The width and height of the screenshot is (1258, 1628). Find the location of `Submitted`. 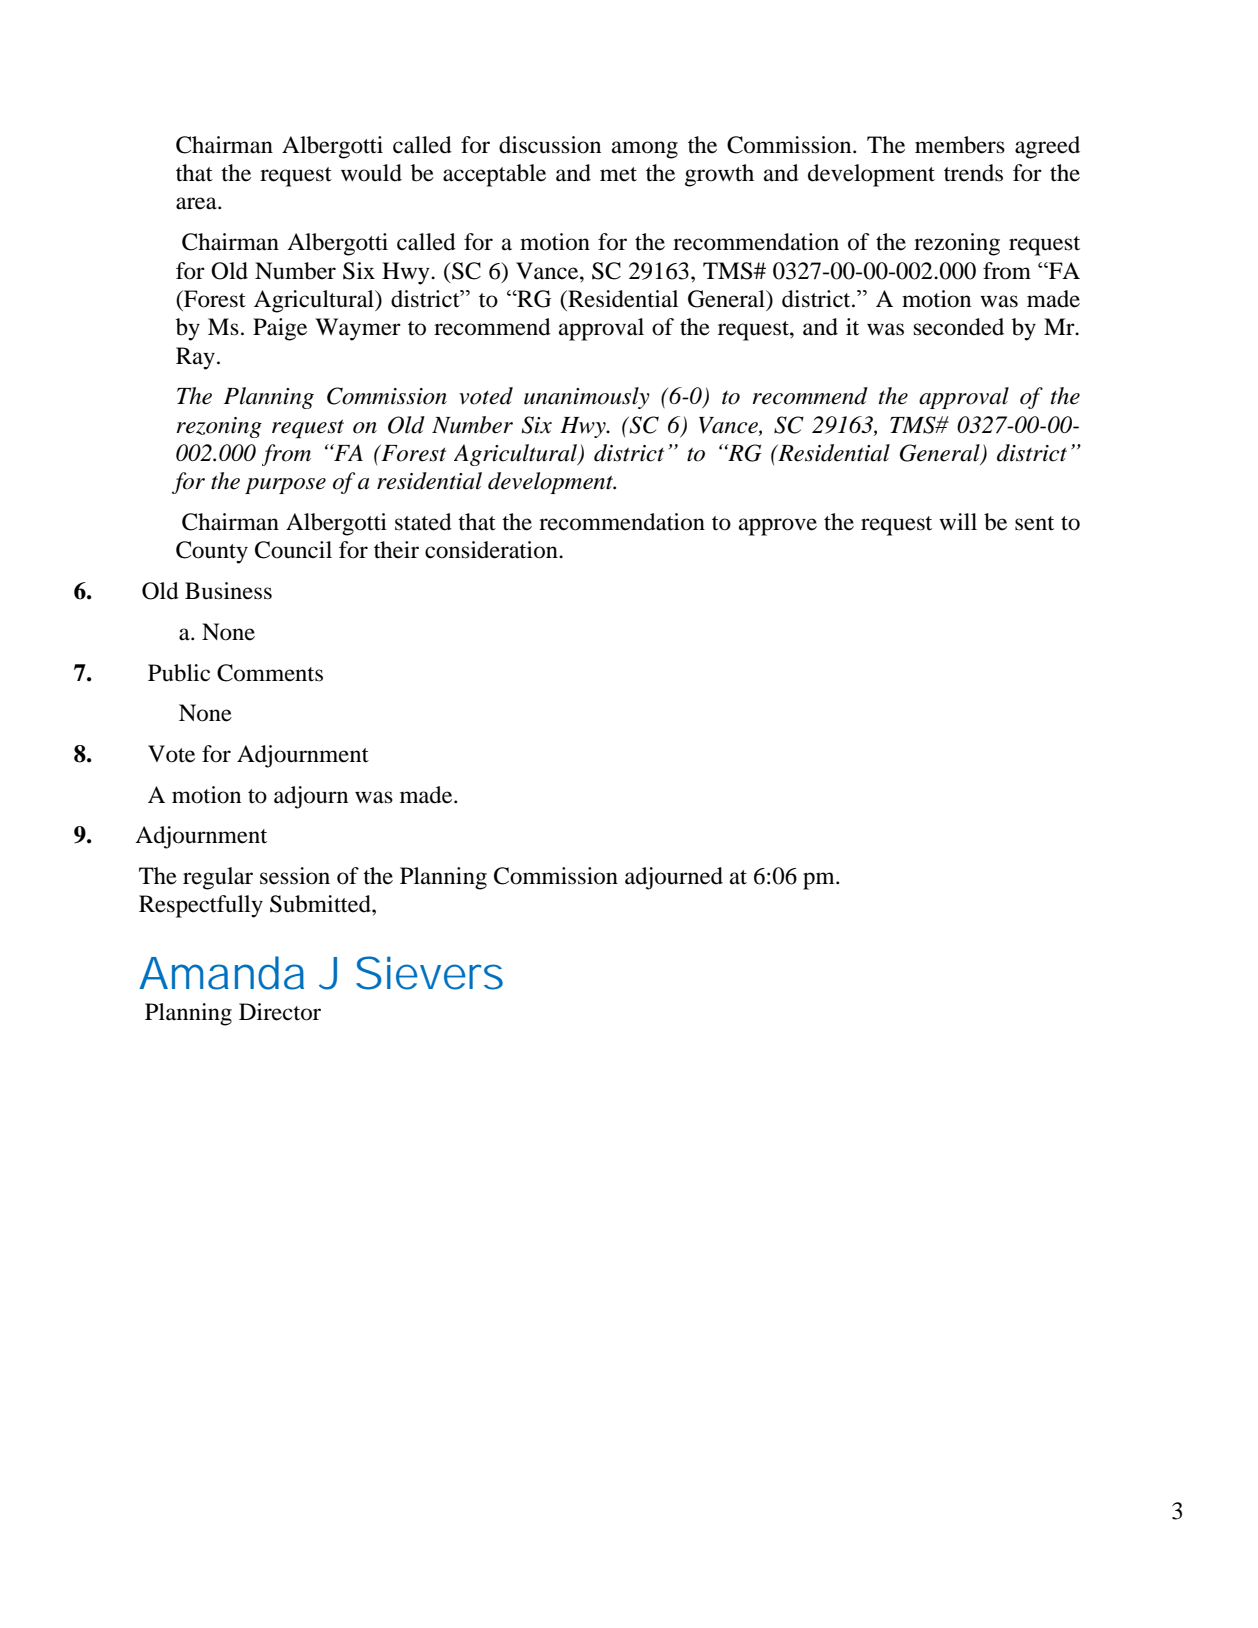

Submitted is located at coordinates (321, 904).
